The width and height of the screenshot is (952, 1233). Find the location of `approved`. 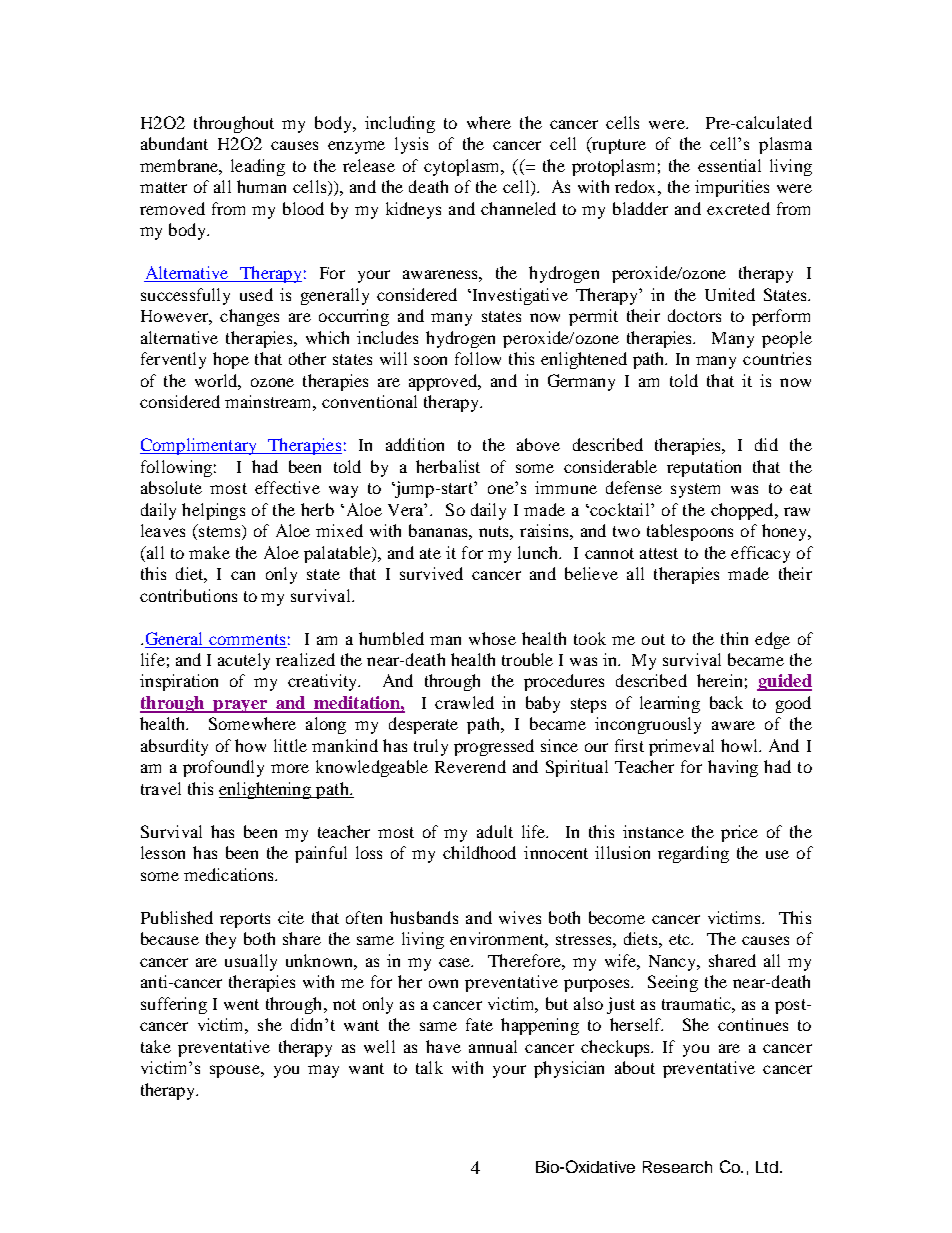

approved is located at coordinates (444, 382).
